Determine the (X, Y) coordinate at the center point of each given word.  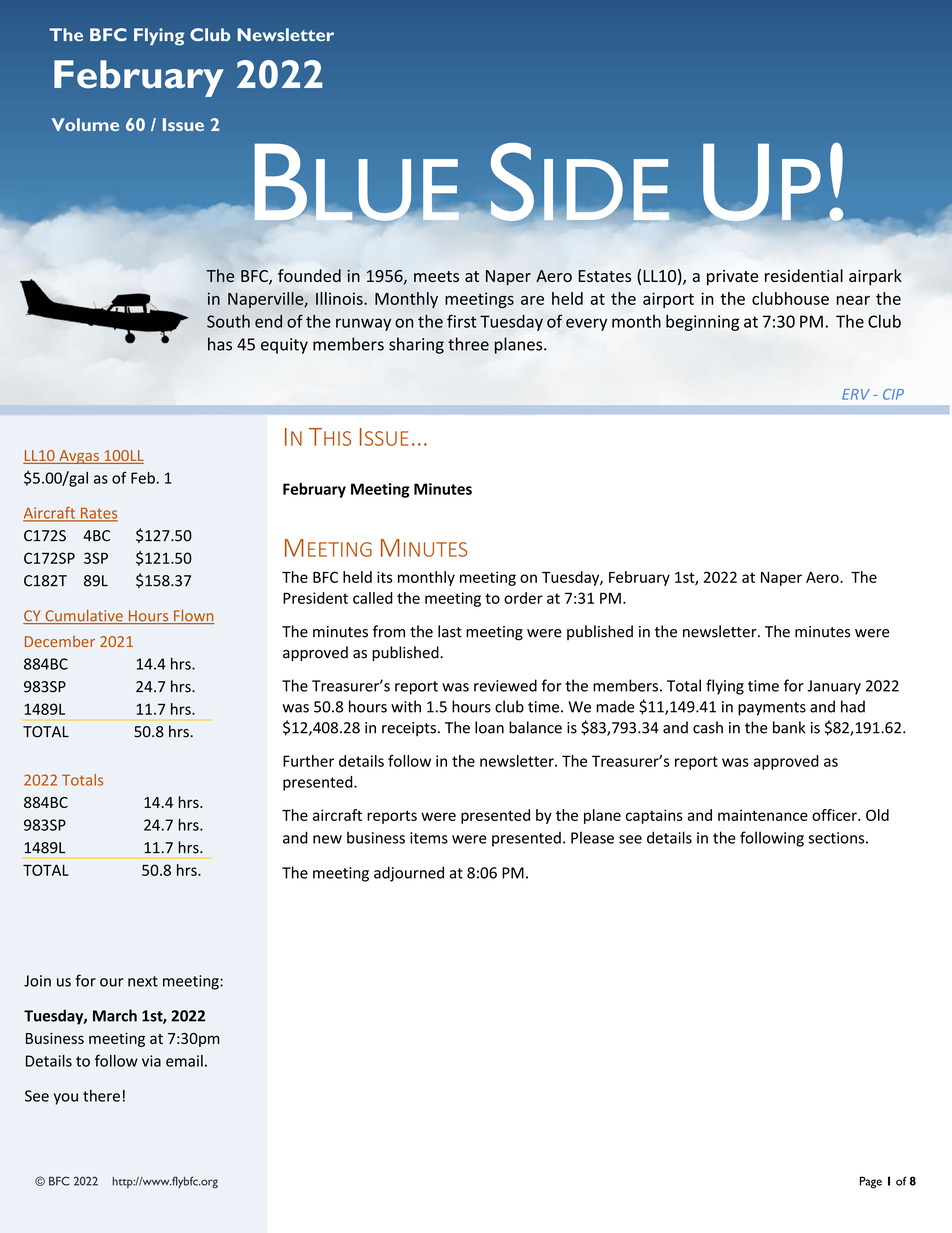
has (220, 344)
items (429, 838)
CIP (893, 394)
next (143, 981)
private (732, 278)
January (834, 687)
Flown (193, 616)
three (468, 344)
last (450, 631)
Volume (85, 124)
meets (436, 276)
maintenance (763, 815)
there (101, 1095)
